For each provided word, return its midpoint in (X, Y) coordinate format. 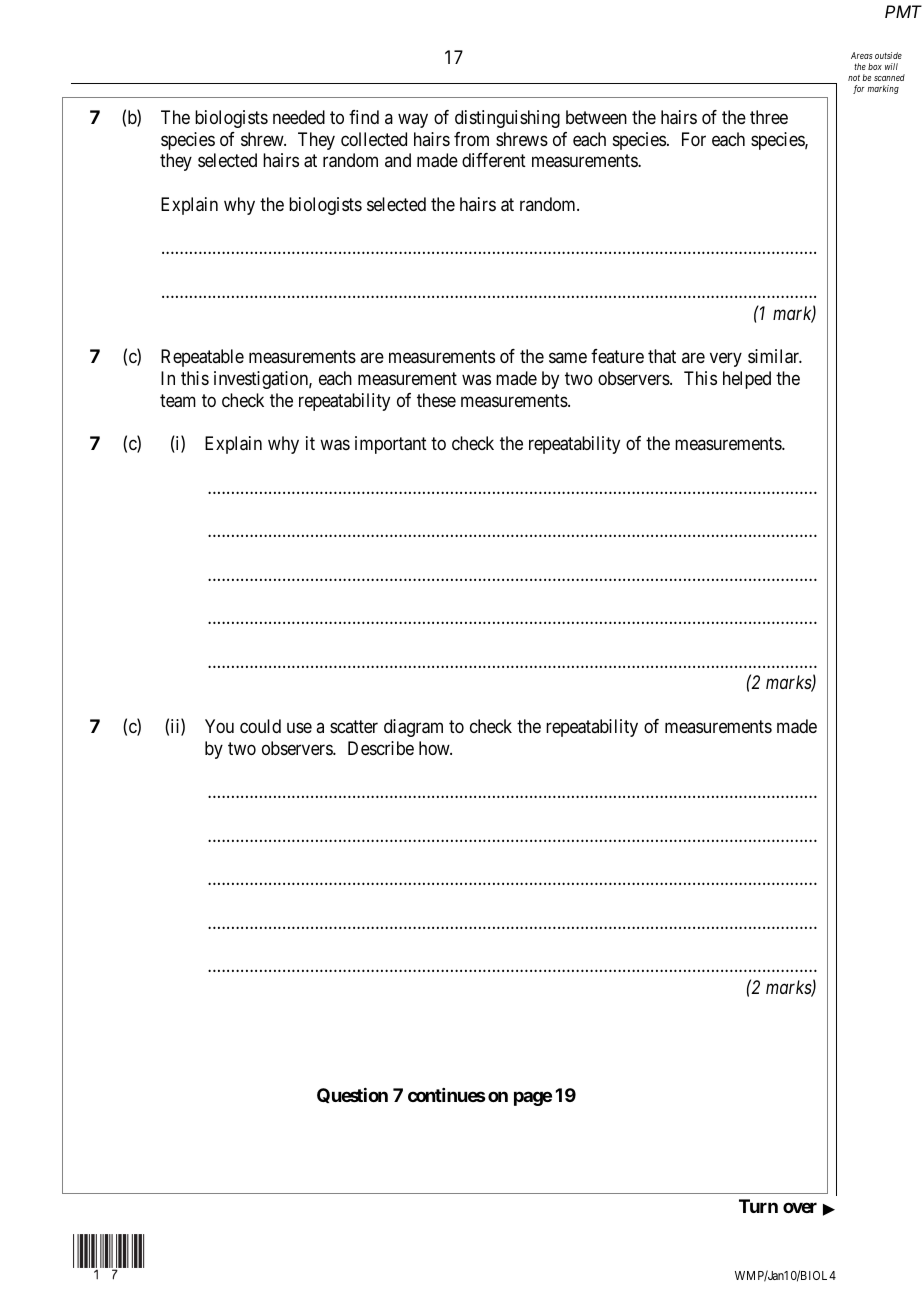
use (299, 727)
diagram (413, 728)
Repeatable (202, 358)
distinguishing (507, 119)
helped (747, 380)
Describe (381, 748)
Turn (758, 1206)
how (435, 748)
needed (299, 117)
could (260, 726)
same (568, 358)
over (800, 1207)
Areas (862, 55)
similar (775, 356)
